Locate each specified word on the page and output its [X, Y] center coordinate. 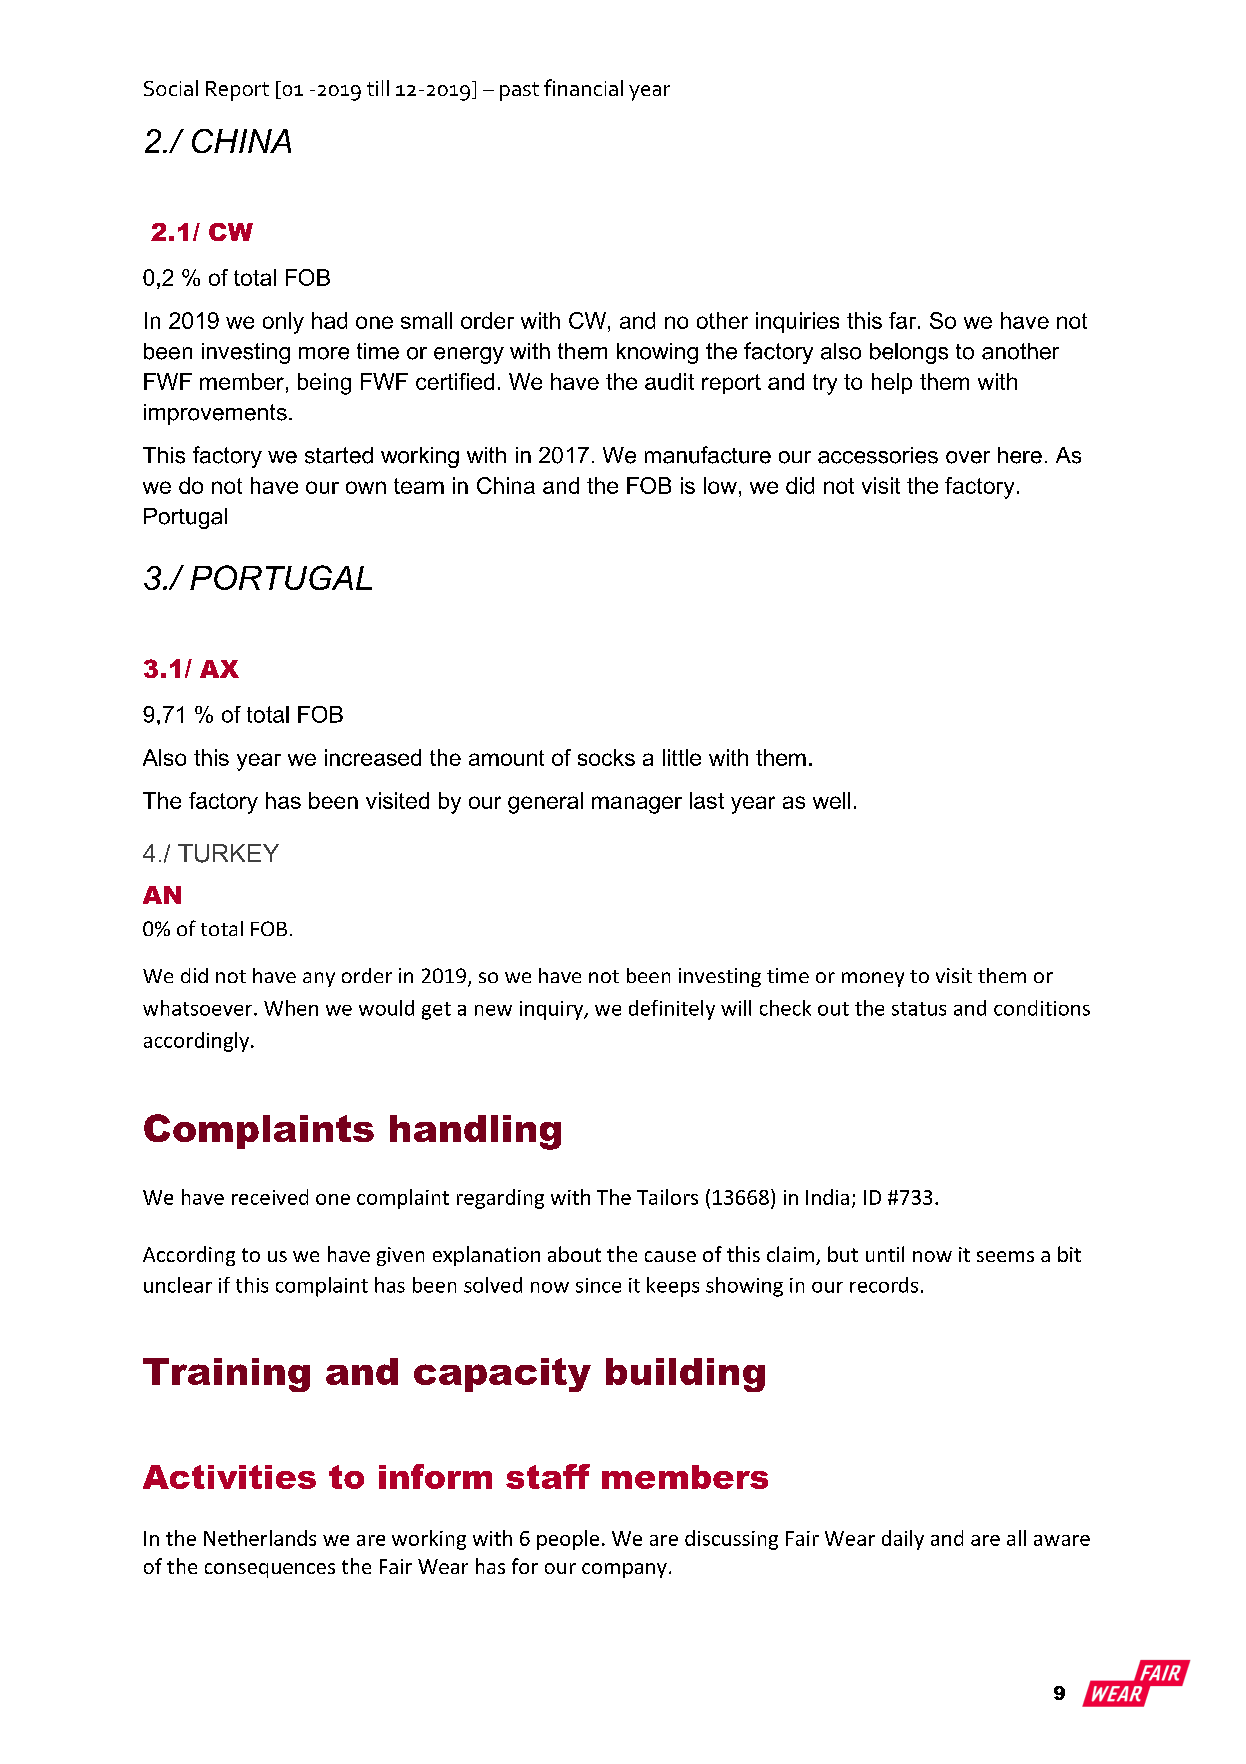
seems [1005, 1256]
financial [583, 87]
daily [903, 1540]
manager [637, 805]
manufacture [708, 455]
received [270, 1197]
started [339, 455]
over [968, 457]
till [378, 88]
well [831, 800]
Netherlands [260, 1538]
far [904, 320]
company [624, 1570]
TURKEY [228, 853]
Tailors [667, 1197]
